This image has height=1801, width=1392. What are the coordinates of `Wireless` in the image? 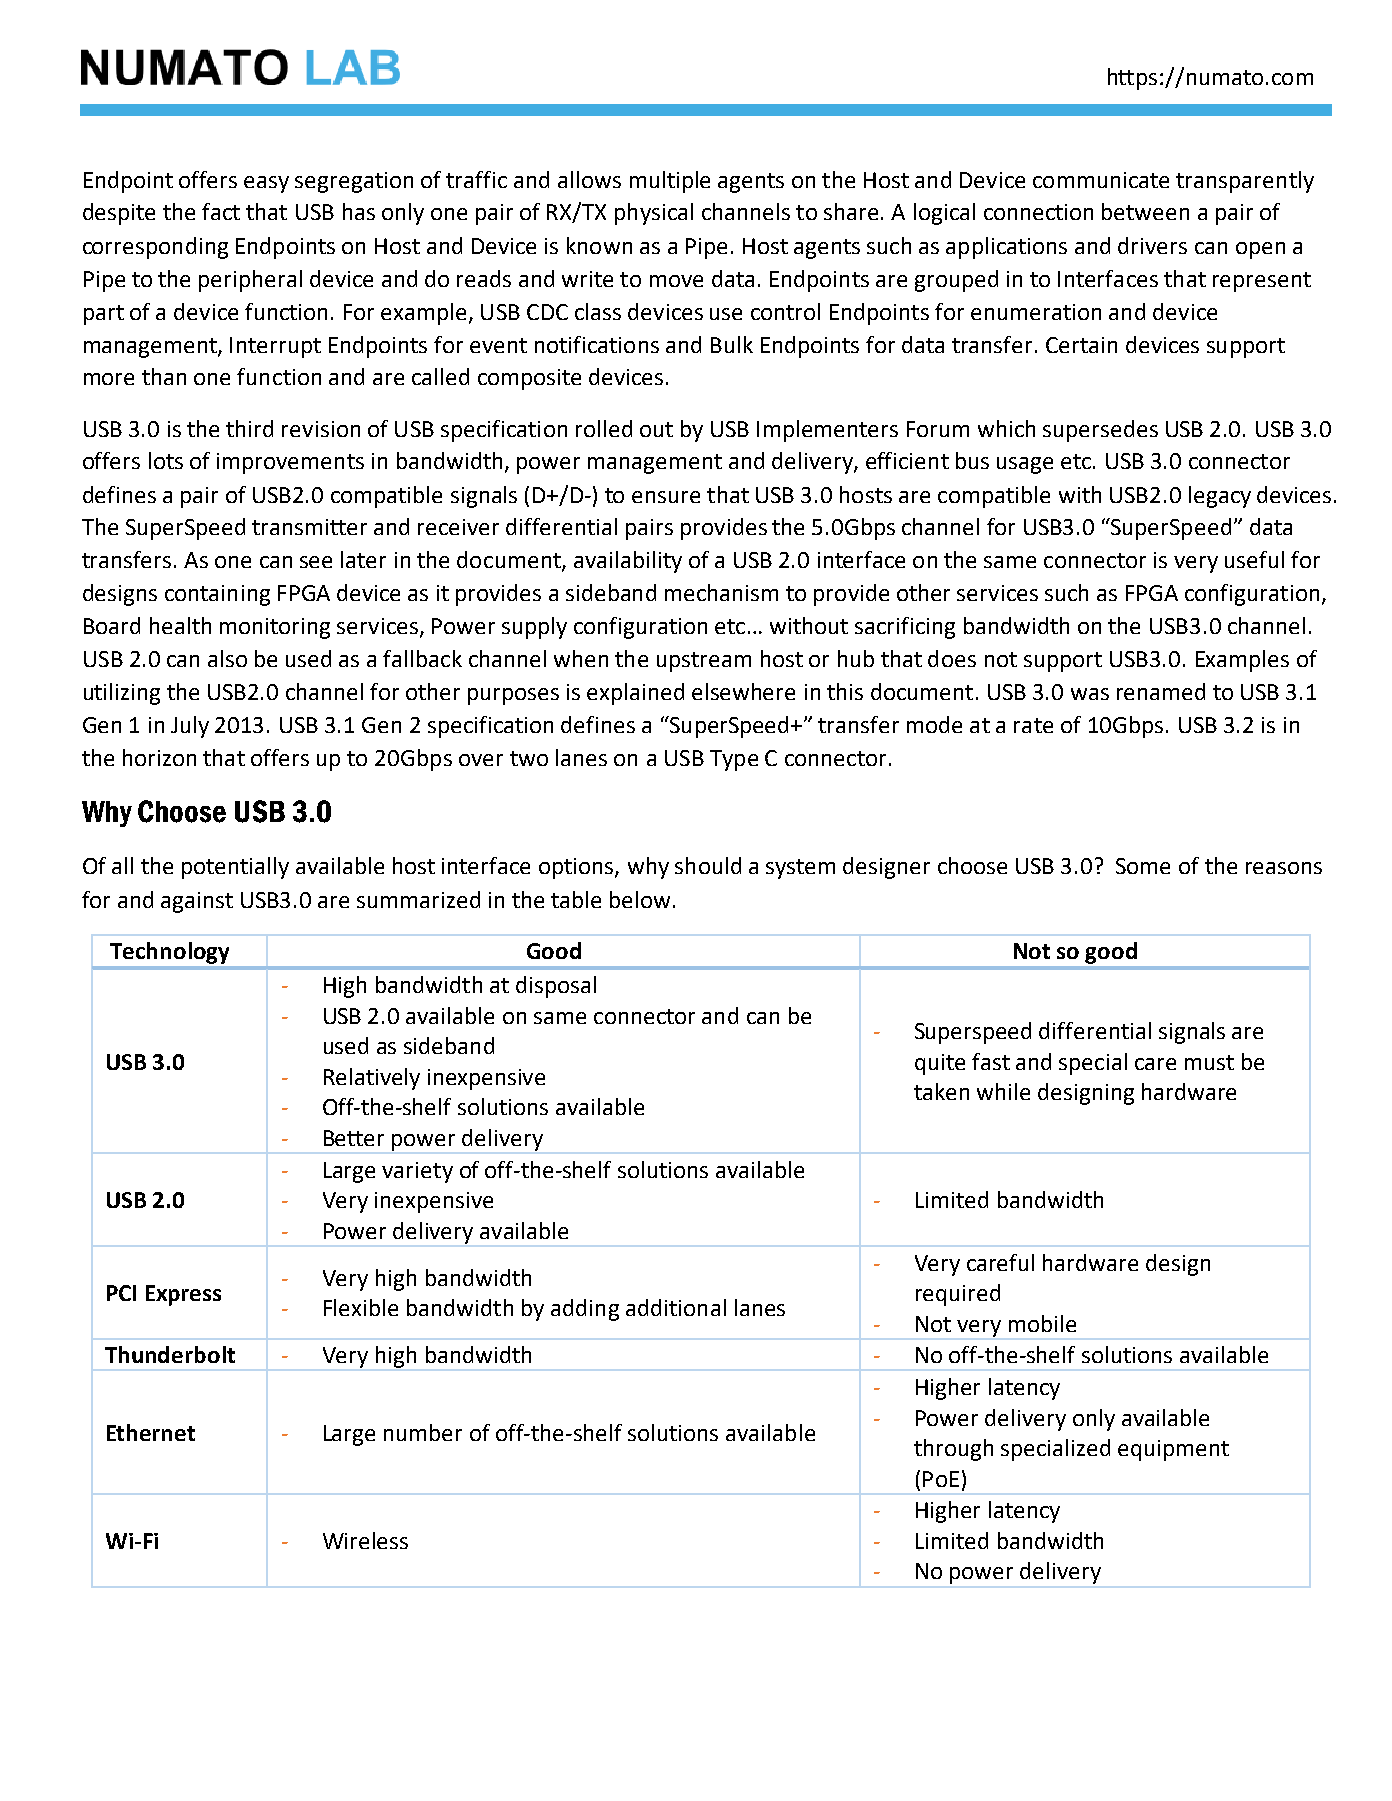 It's located at (365, 1540).
